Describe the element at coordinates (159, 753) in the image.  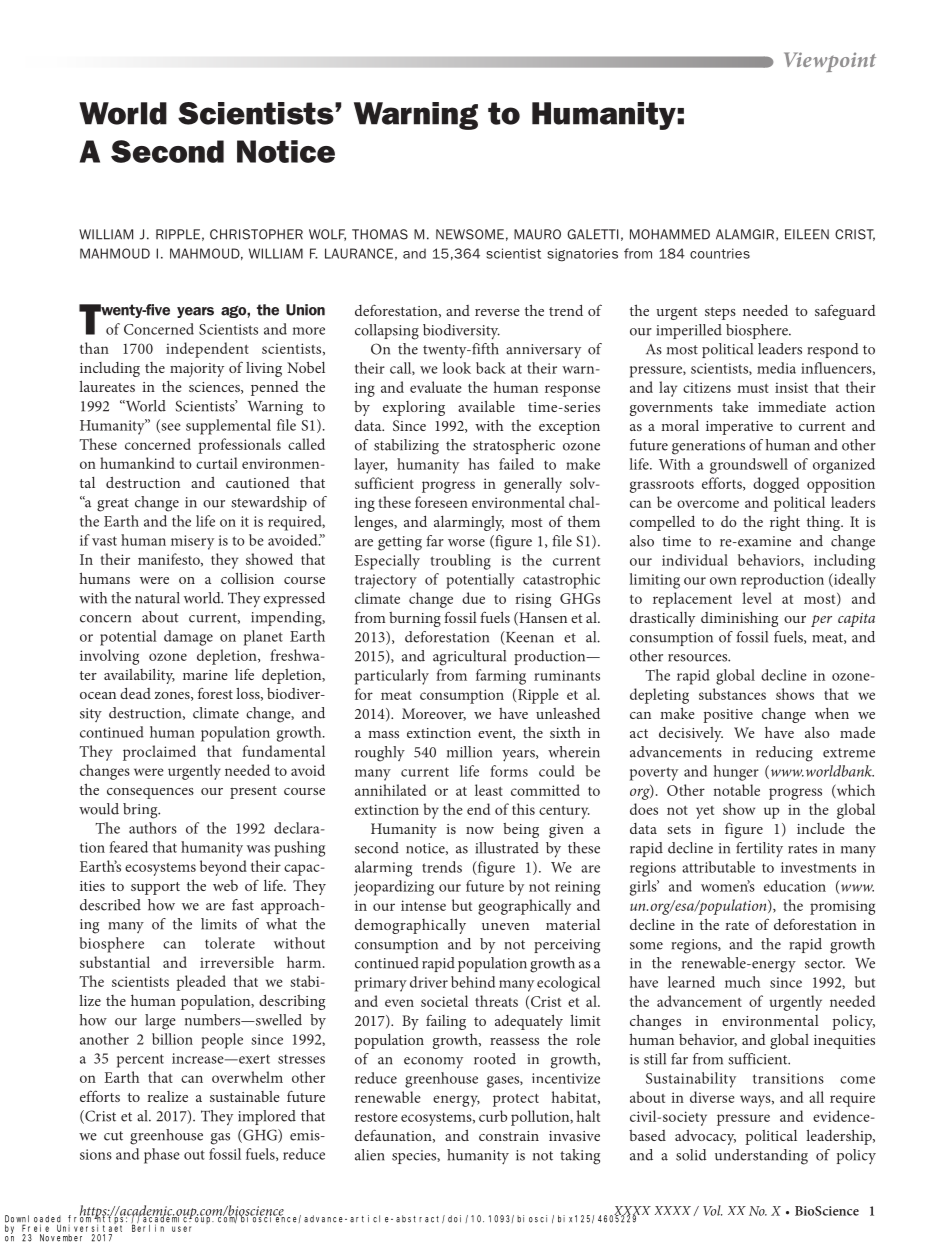
I see `proclaimed` at that location.
